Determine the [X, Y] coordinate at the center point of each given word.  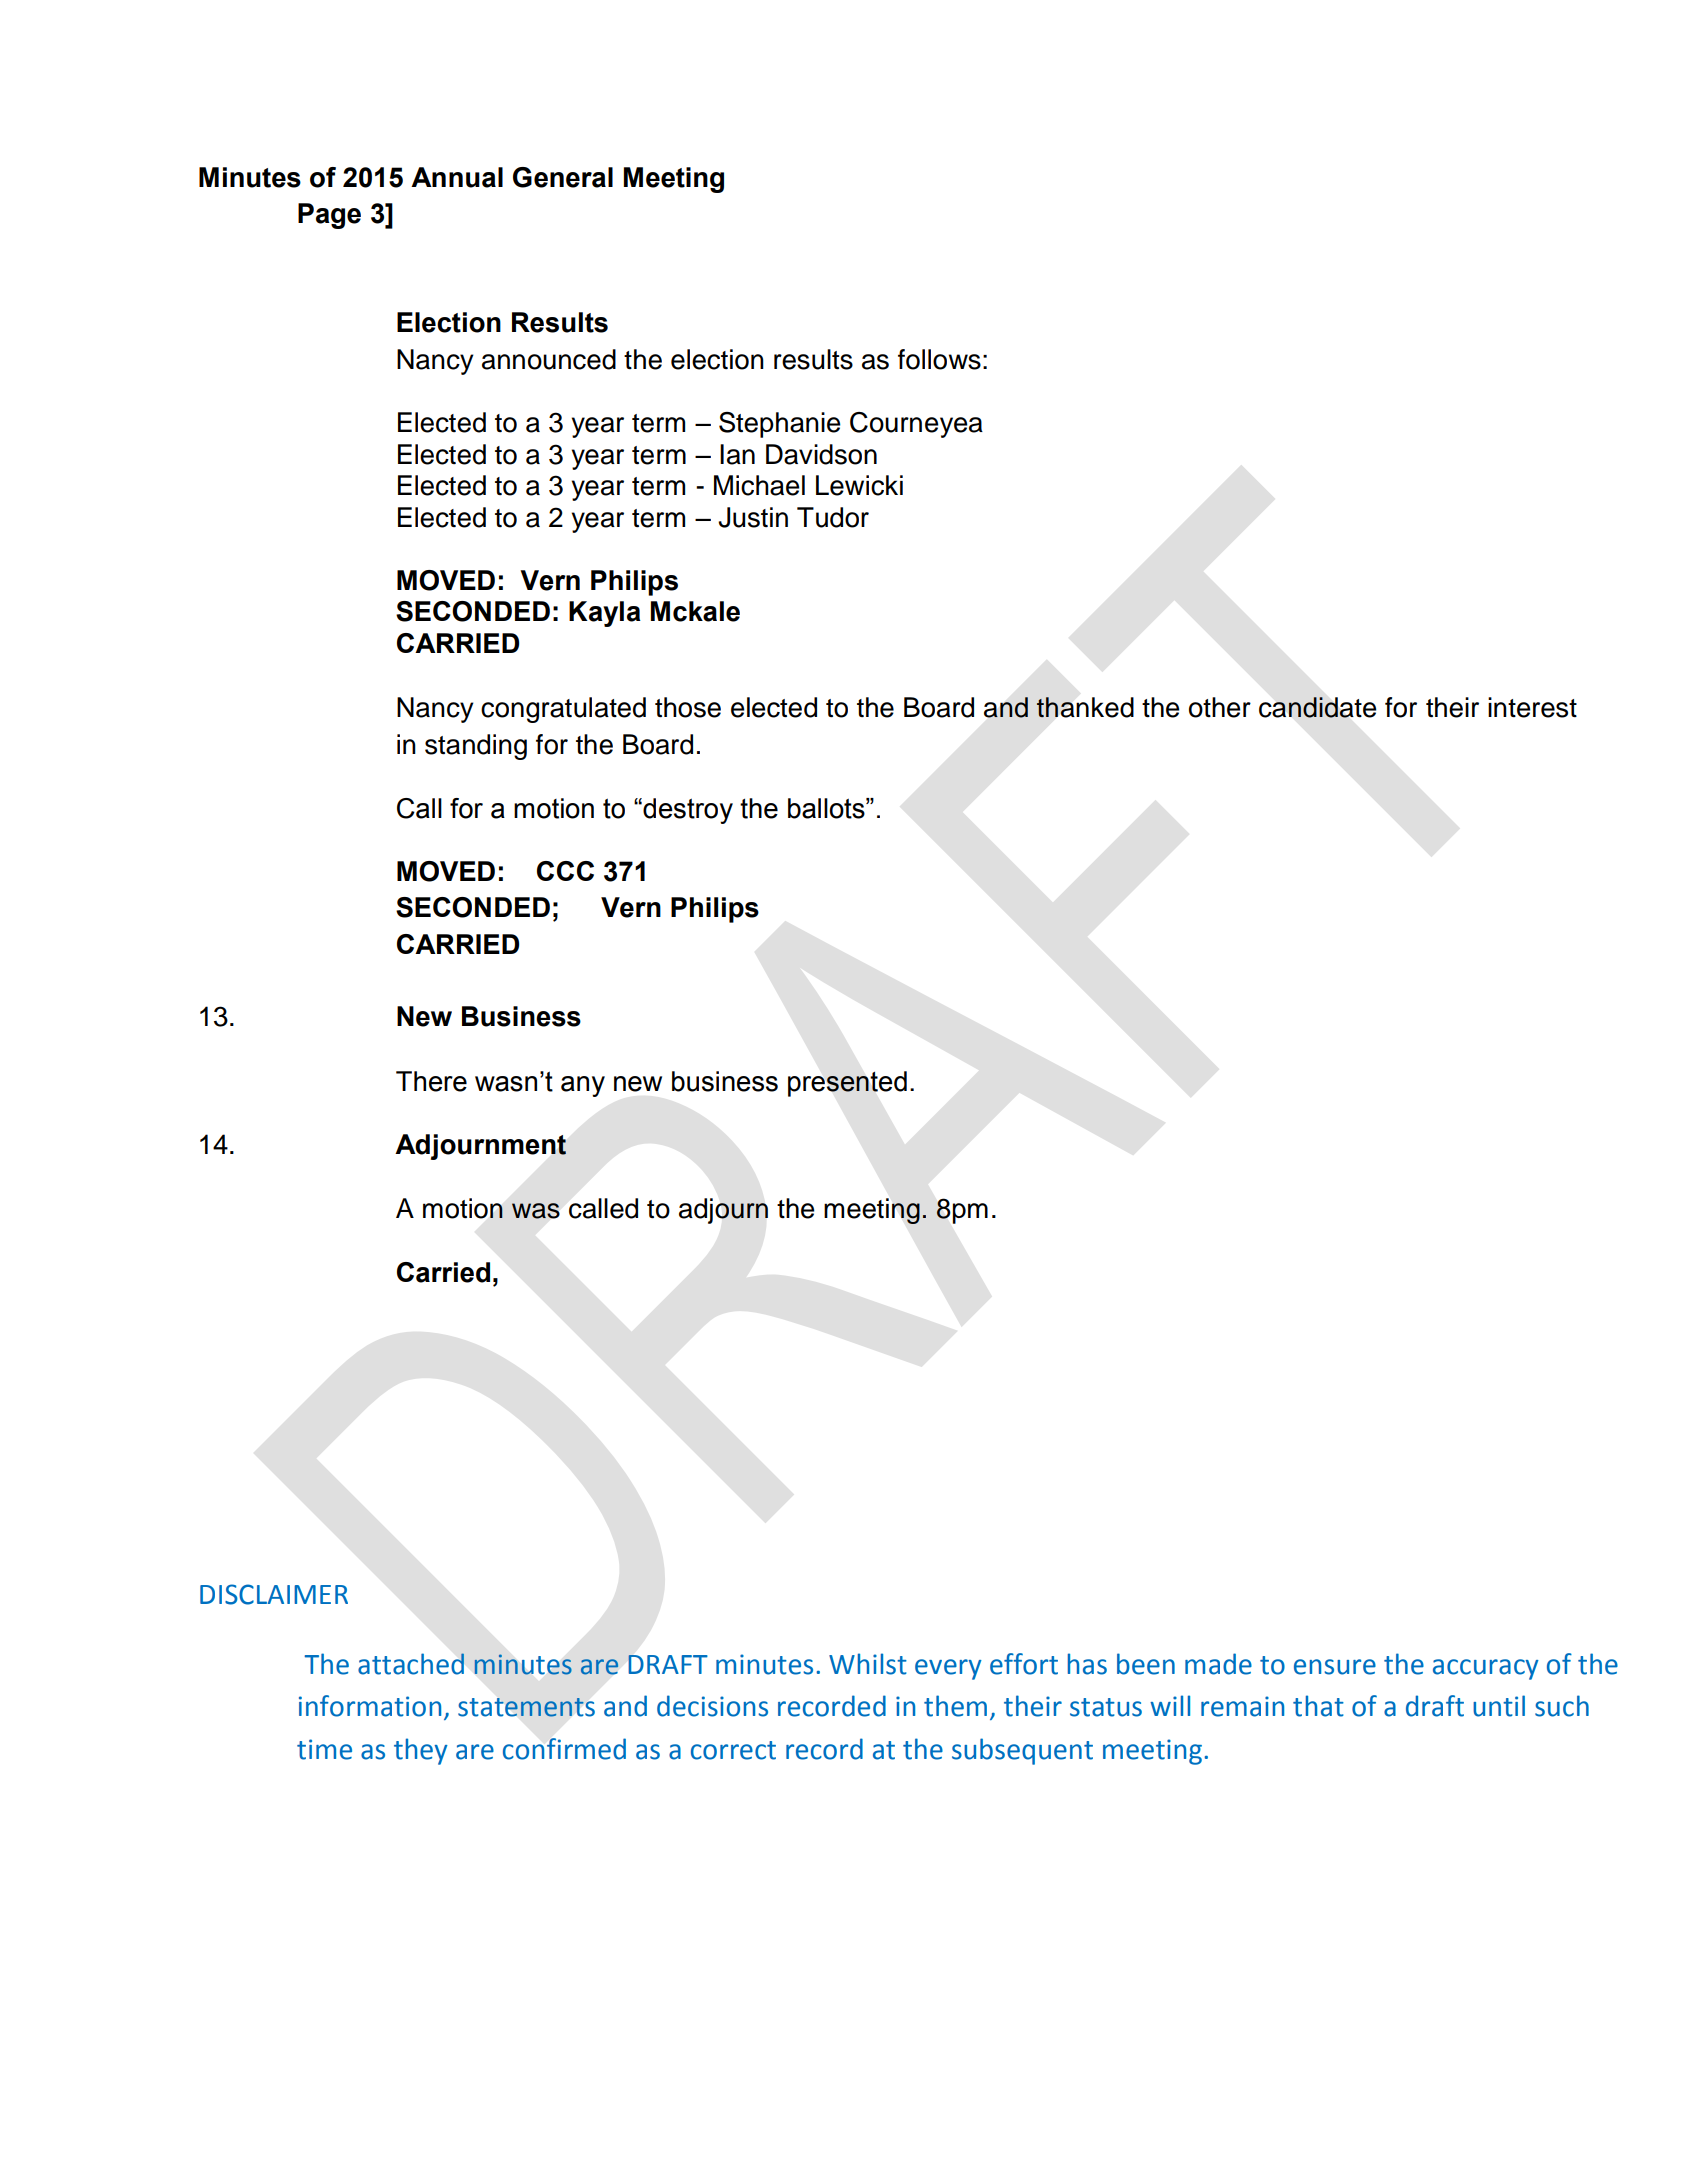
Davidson [821, 454]
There [431, 1081]
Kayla [605, 614]
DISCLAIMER [274, 1594]
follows [939, 359]
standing [476, 747]
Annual [457, 177]
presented [847, 1084]
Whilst [868, 1664]
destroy [687, 811]
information [370, 1706]
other [1220, 707]
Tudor [833, 517]
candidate [1318, 707]
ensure [1335, 1667]
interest [1532, 707]
